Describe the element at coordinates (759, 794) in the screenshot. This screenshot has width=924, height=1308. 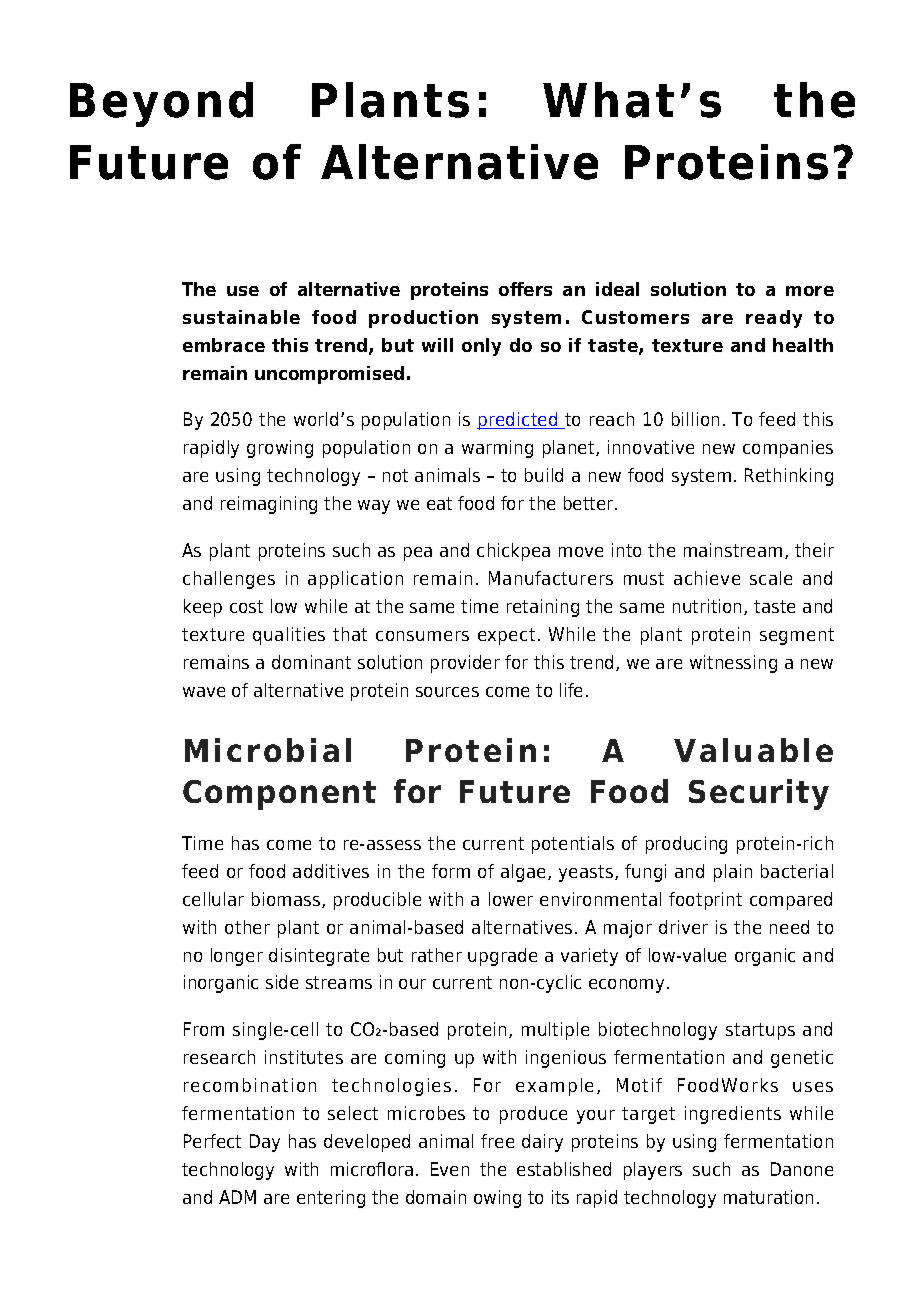
I see `Security` at that location.
